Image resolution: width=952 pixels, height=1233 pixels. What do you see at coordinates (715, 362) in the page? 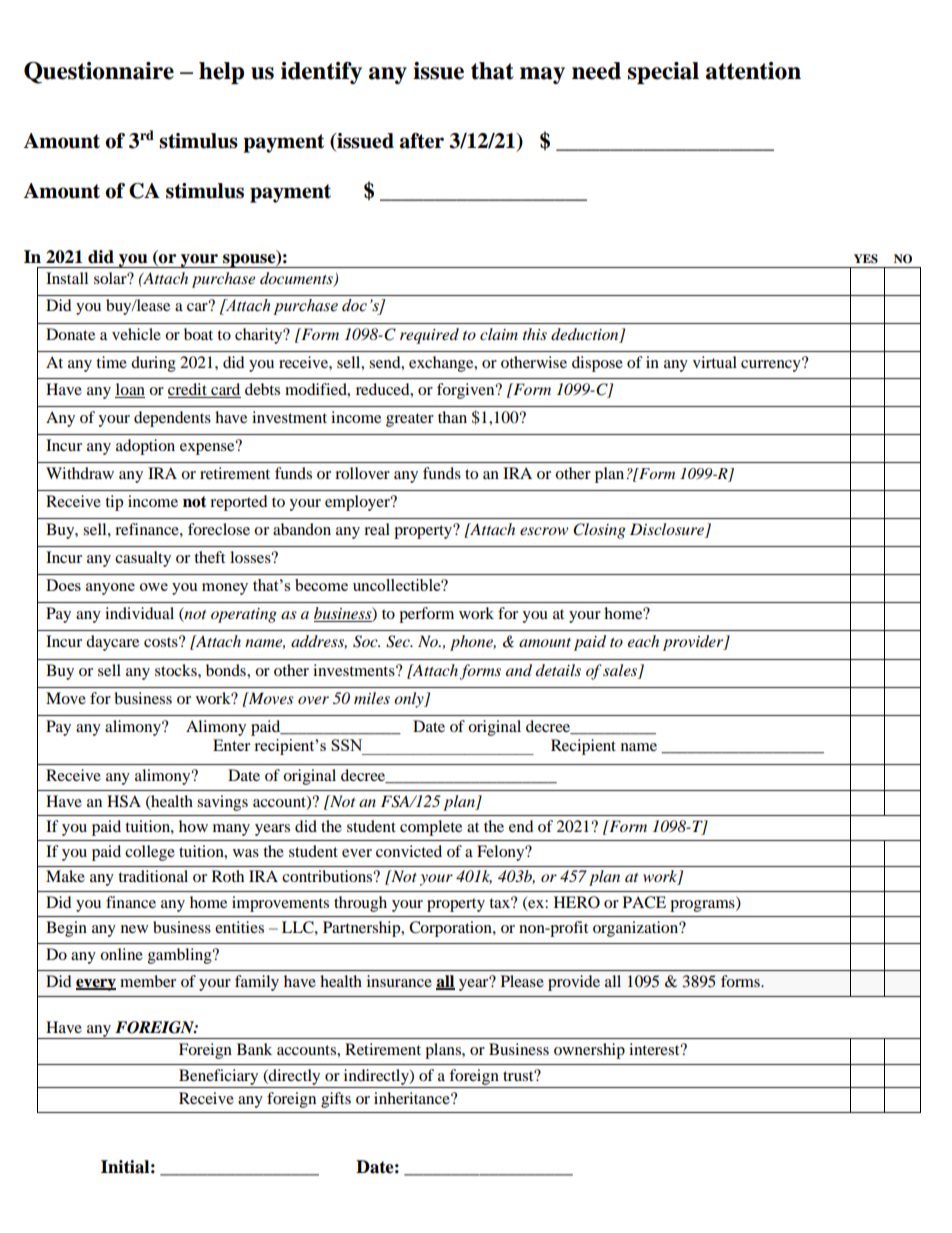
I see `virtual` at bounding box center [715, 362].
